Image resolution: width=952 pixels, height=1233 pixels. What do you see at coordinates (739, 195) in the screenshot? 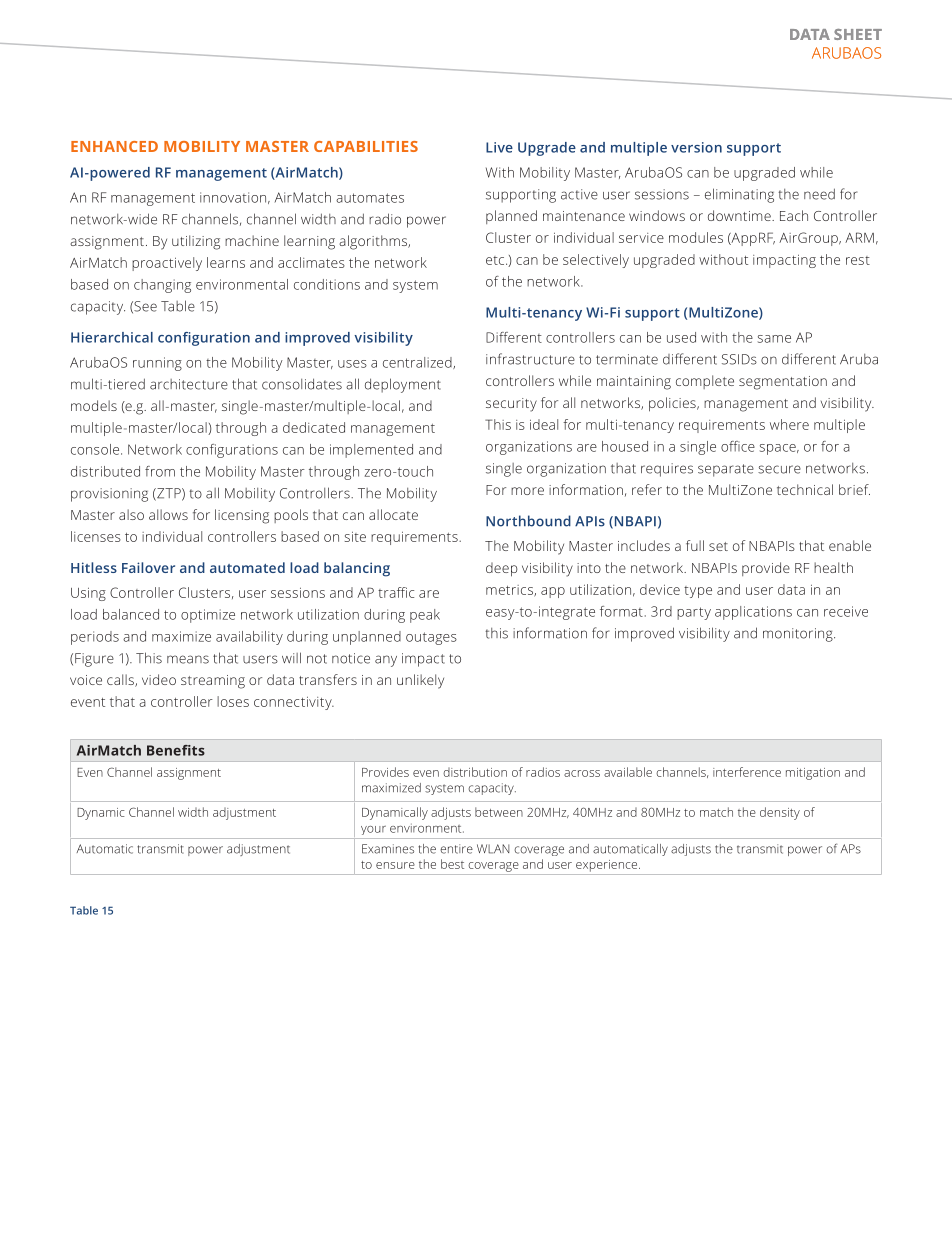
I see `eliminating` at bounding box center [739, 195].
